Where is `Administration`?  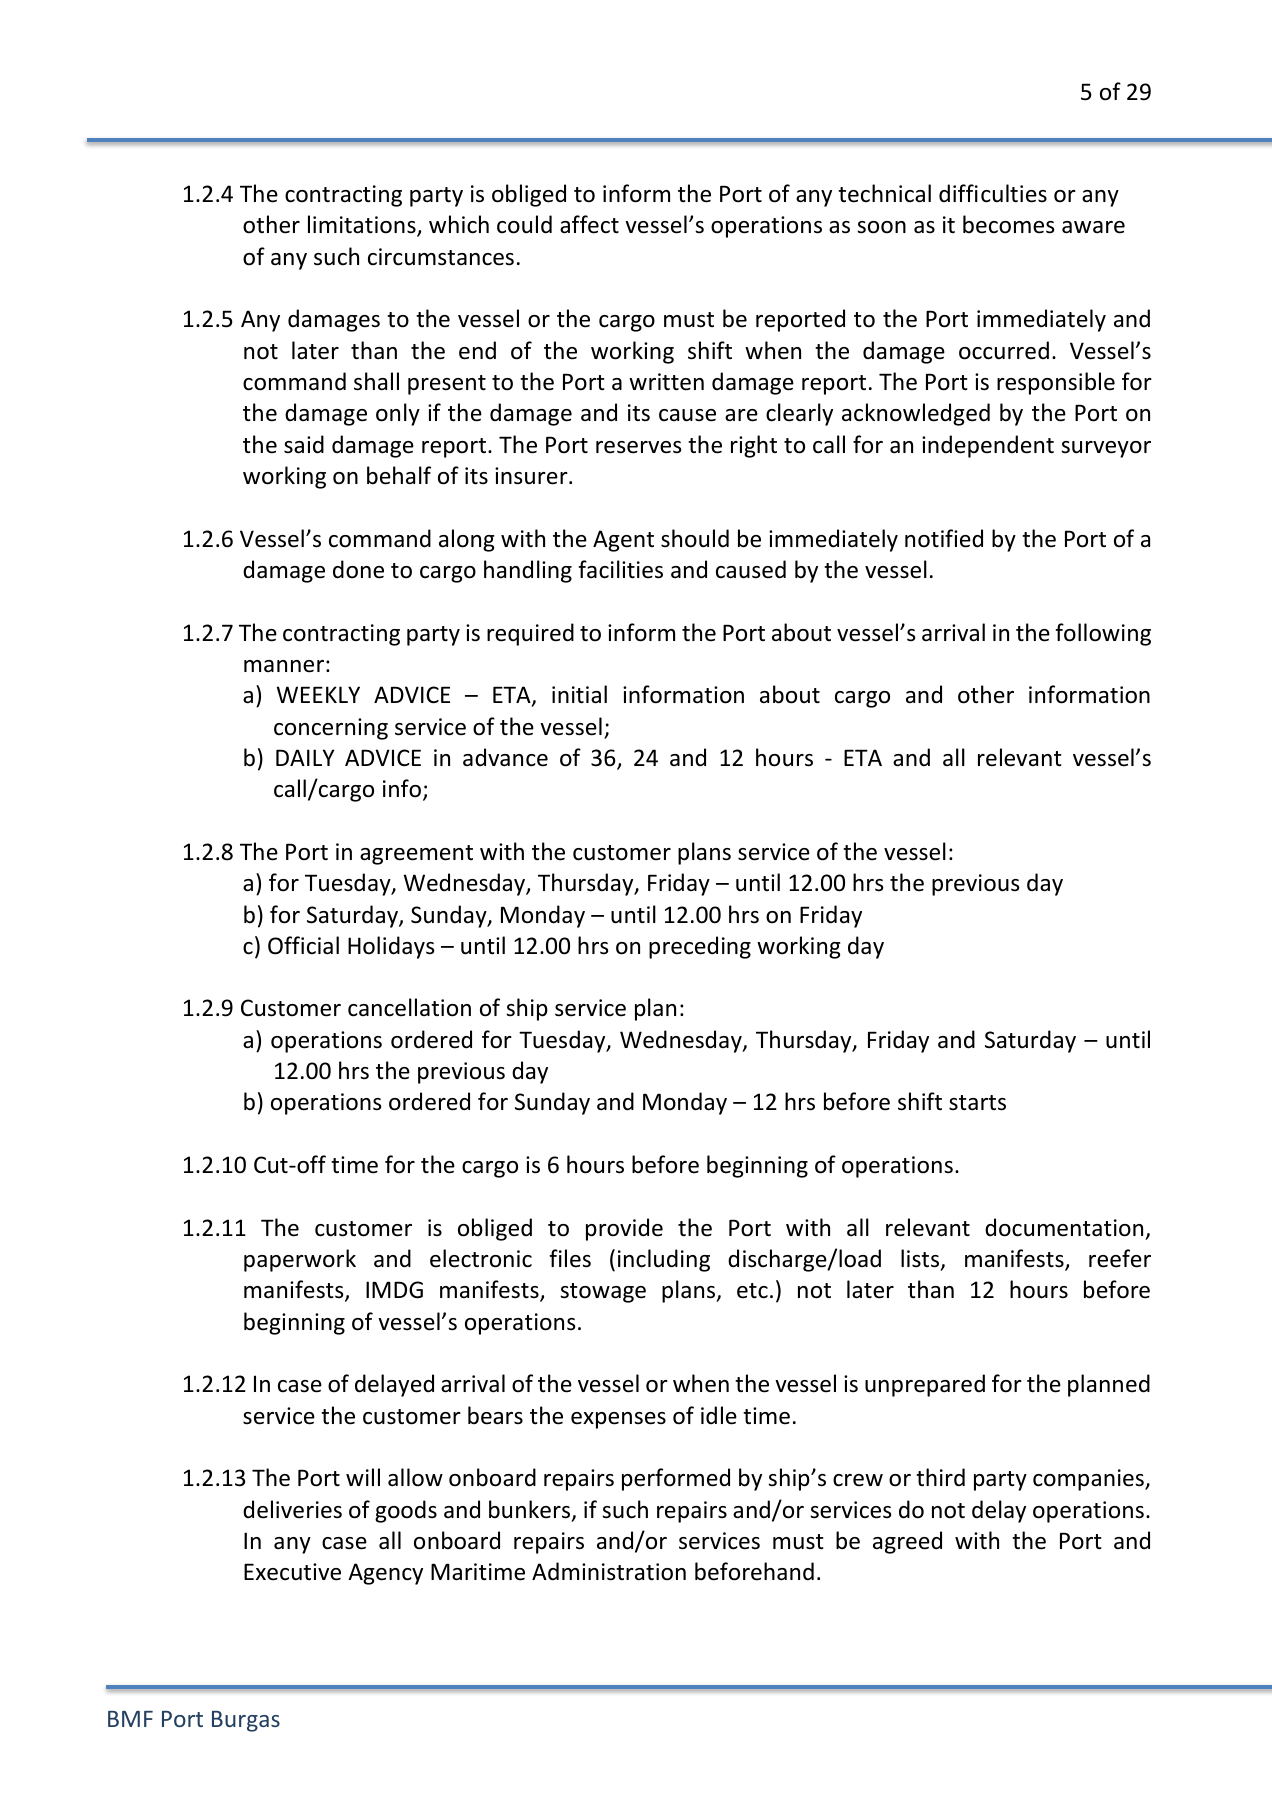 Administration is located at coordinates (609, 1571).
